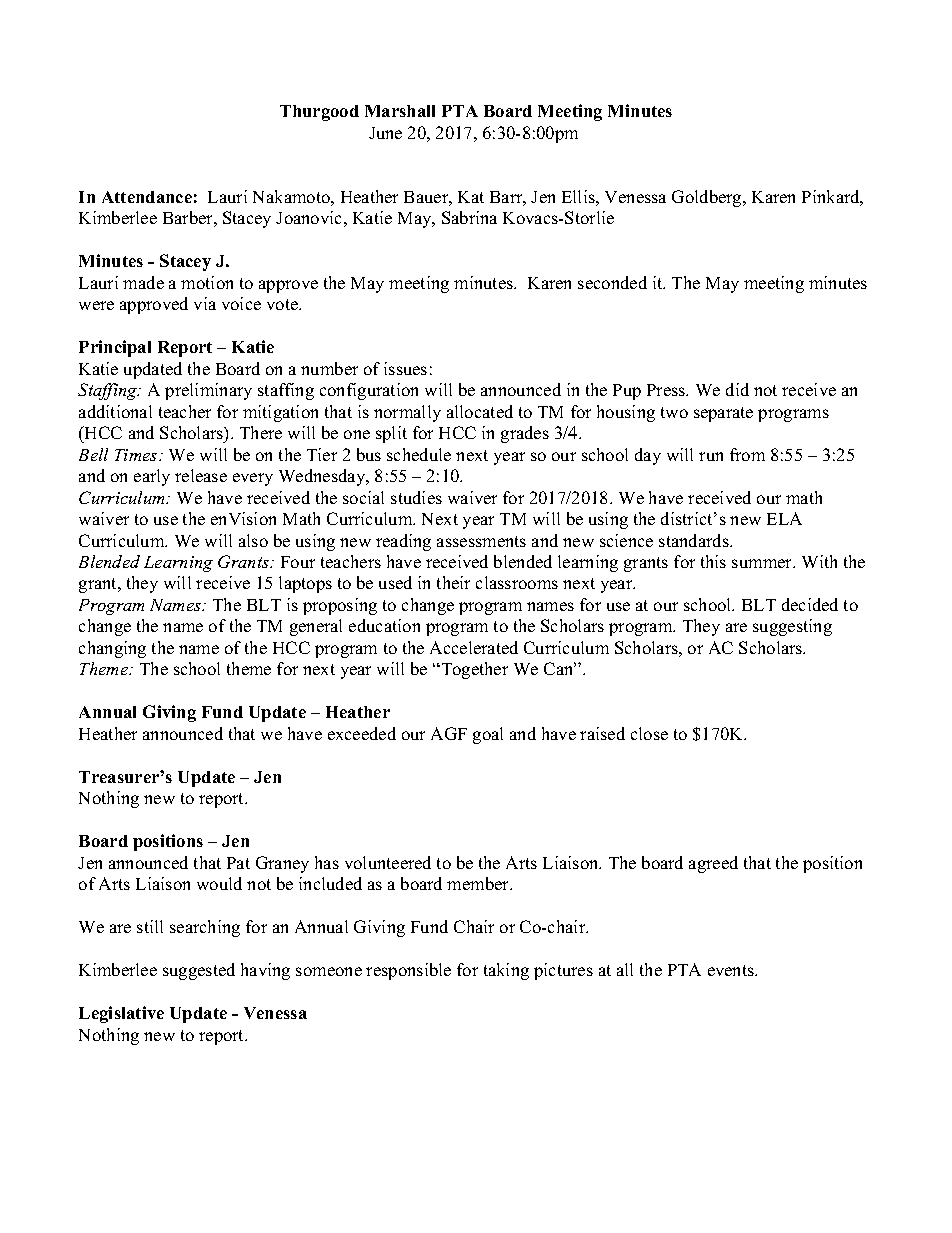 This screenshot has height=1233, width=952. What do you see at coordinates (238, 863) in the screenshot?
I see `Pat` at bounding box center [238, 863].
